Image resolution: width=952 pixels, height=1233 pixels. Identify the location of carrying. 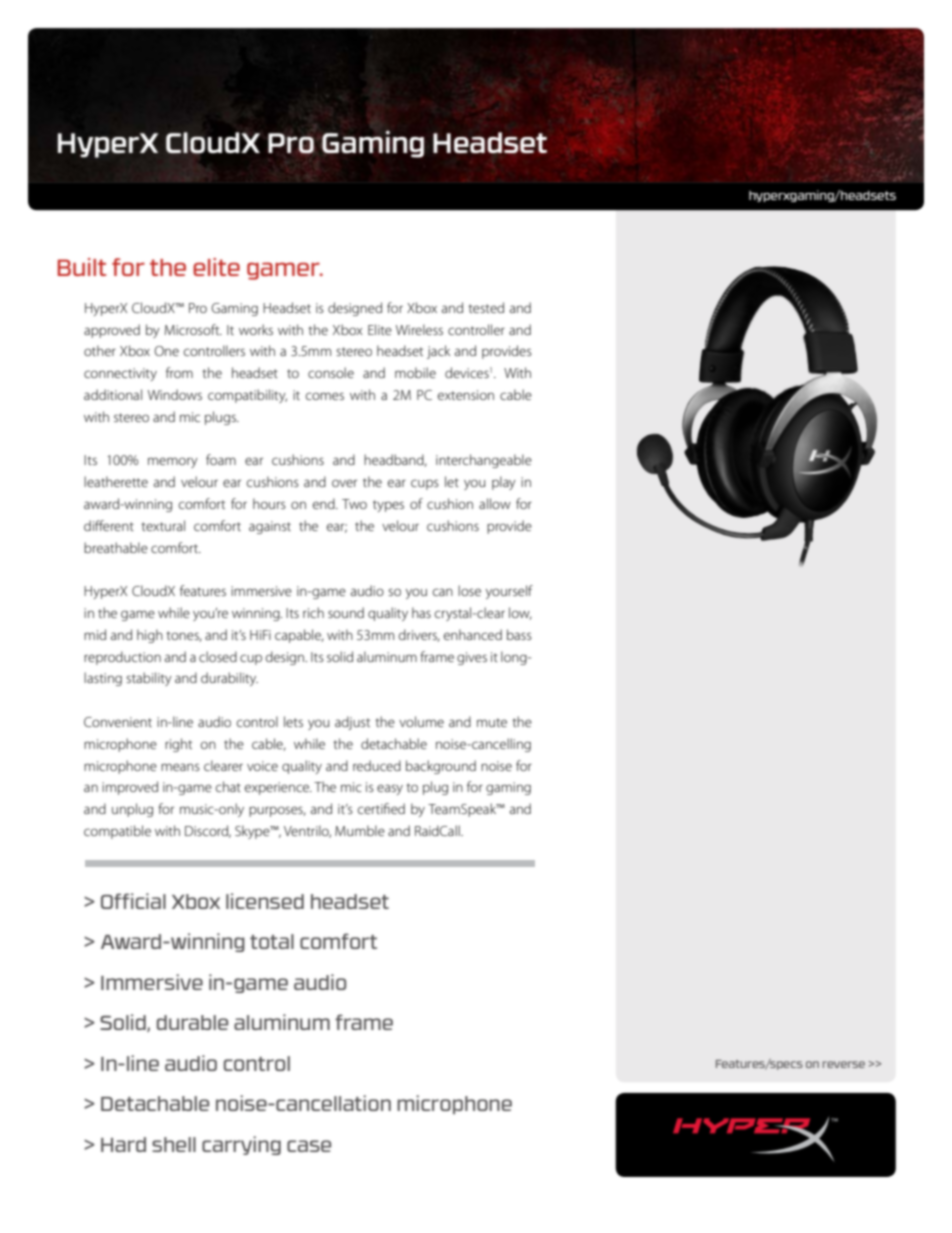
(241, 1145).
